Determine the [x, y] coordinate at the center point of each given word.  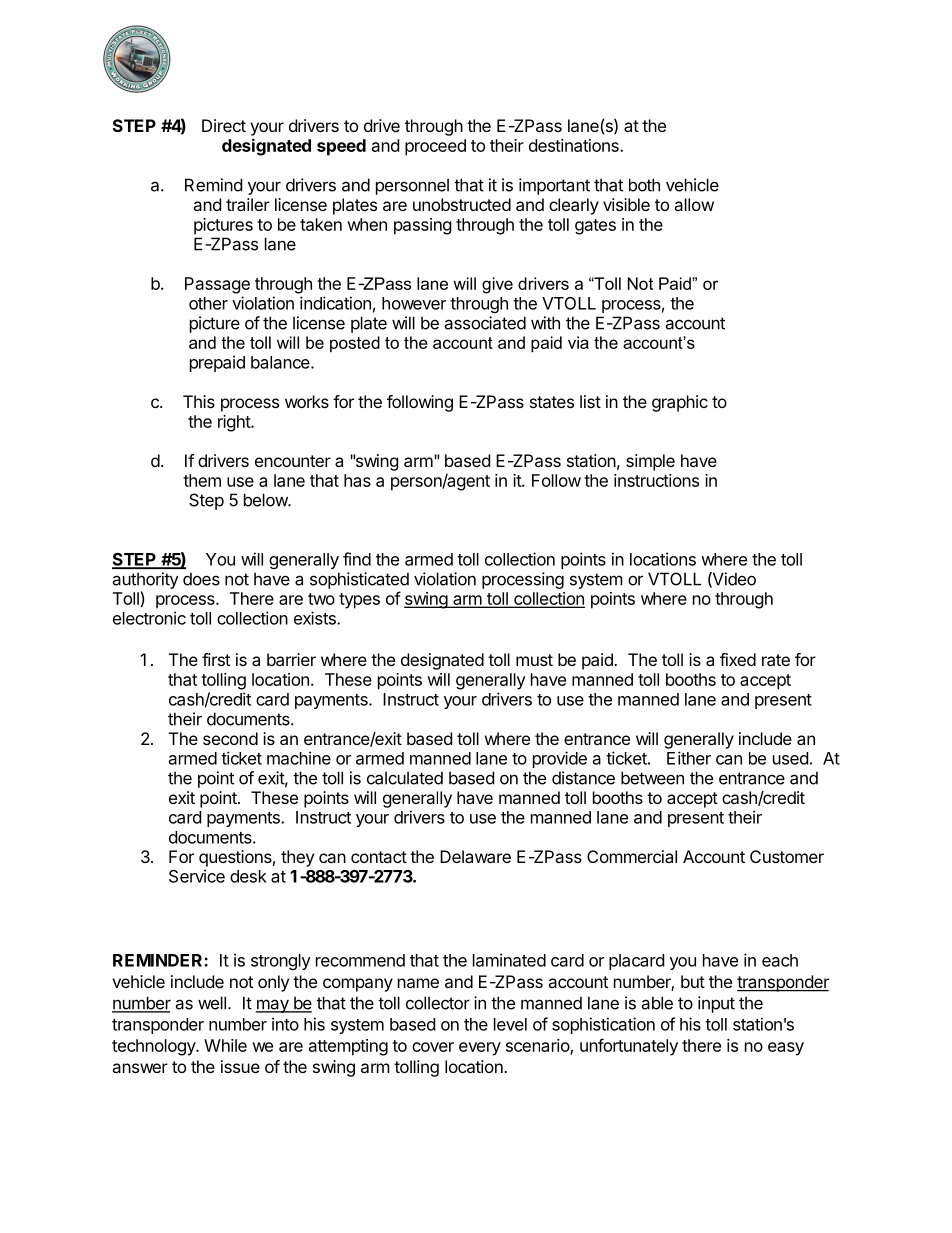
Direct [224, 125]
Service [197, 876]
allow [694, 204]
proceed [435, 147]
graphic [680, 403]
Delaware [475, 856]
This [199, 401]
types [359, 601]
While [225, 1045]
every [480, 1049]
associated [485, 323]
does [201, 579]
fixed [738, 659]
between [652, 778]
